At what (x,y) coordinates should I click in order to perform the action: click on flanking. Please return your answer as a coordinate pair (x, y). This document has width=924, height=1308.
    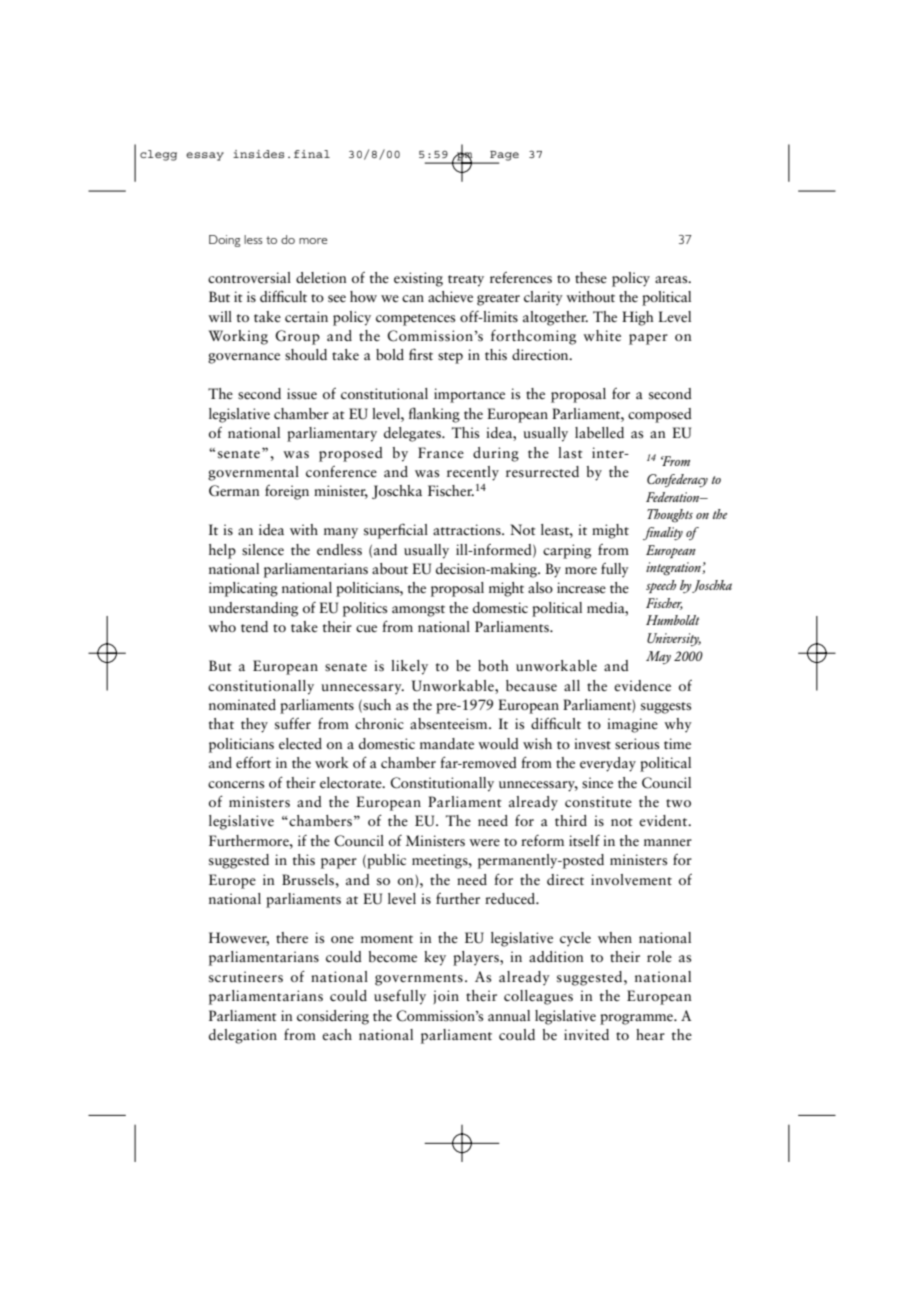
    Looking at the image, I should click on (434, 415).
